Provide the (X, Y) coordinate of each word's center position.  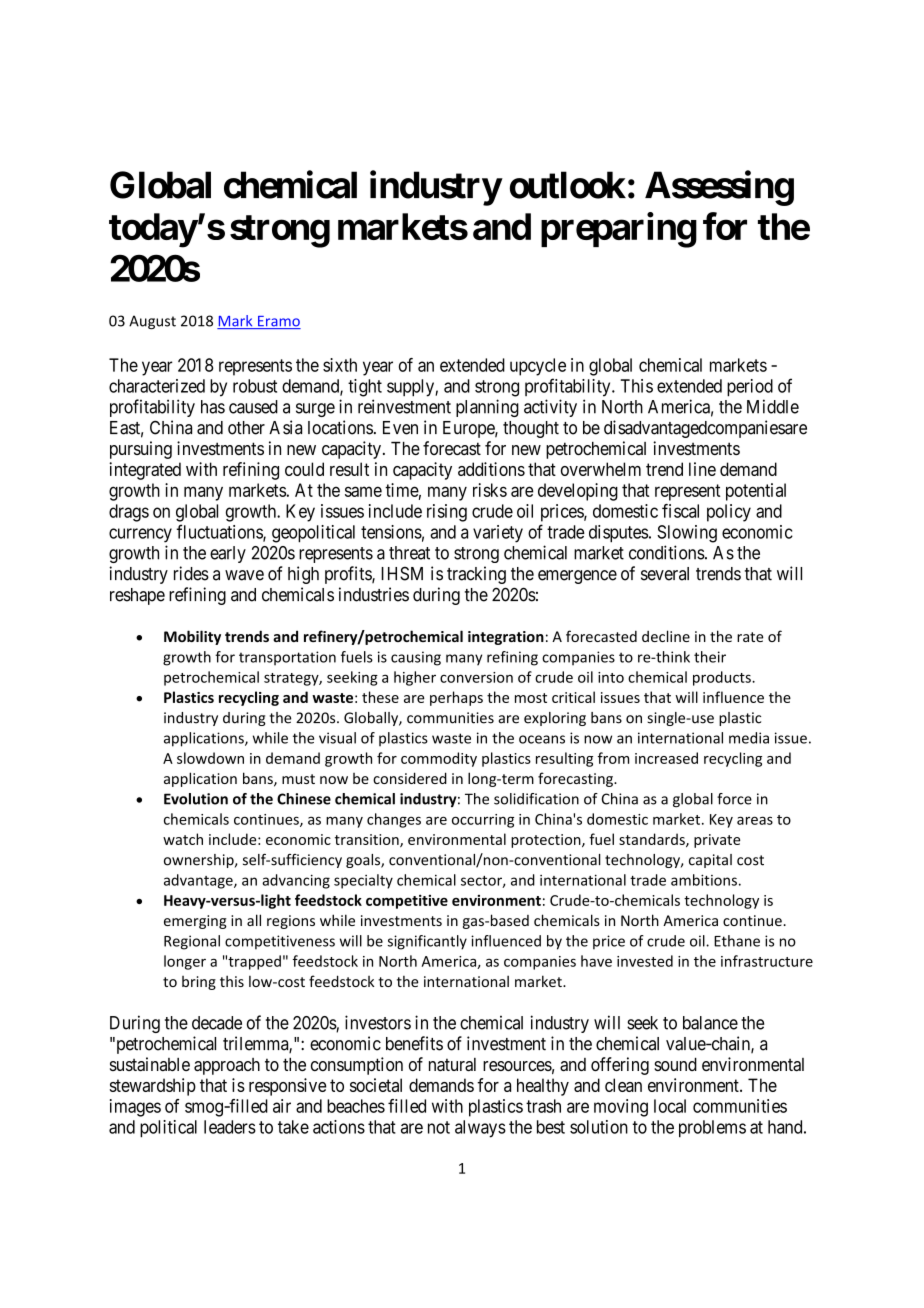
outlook (568, 185)
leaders (230, 1127)
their (710, 657)
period (750, 388)
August (152, 322)
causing (416, 658)
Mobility (192, 637)
